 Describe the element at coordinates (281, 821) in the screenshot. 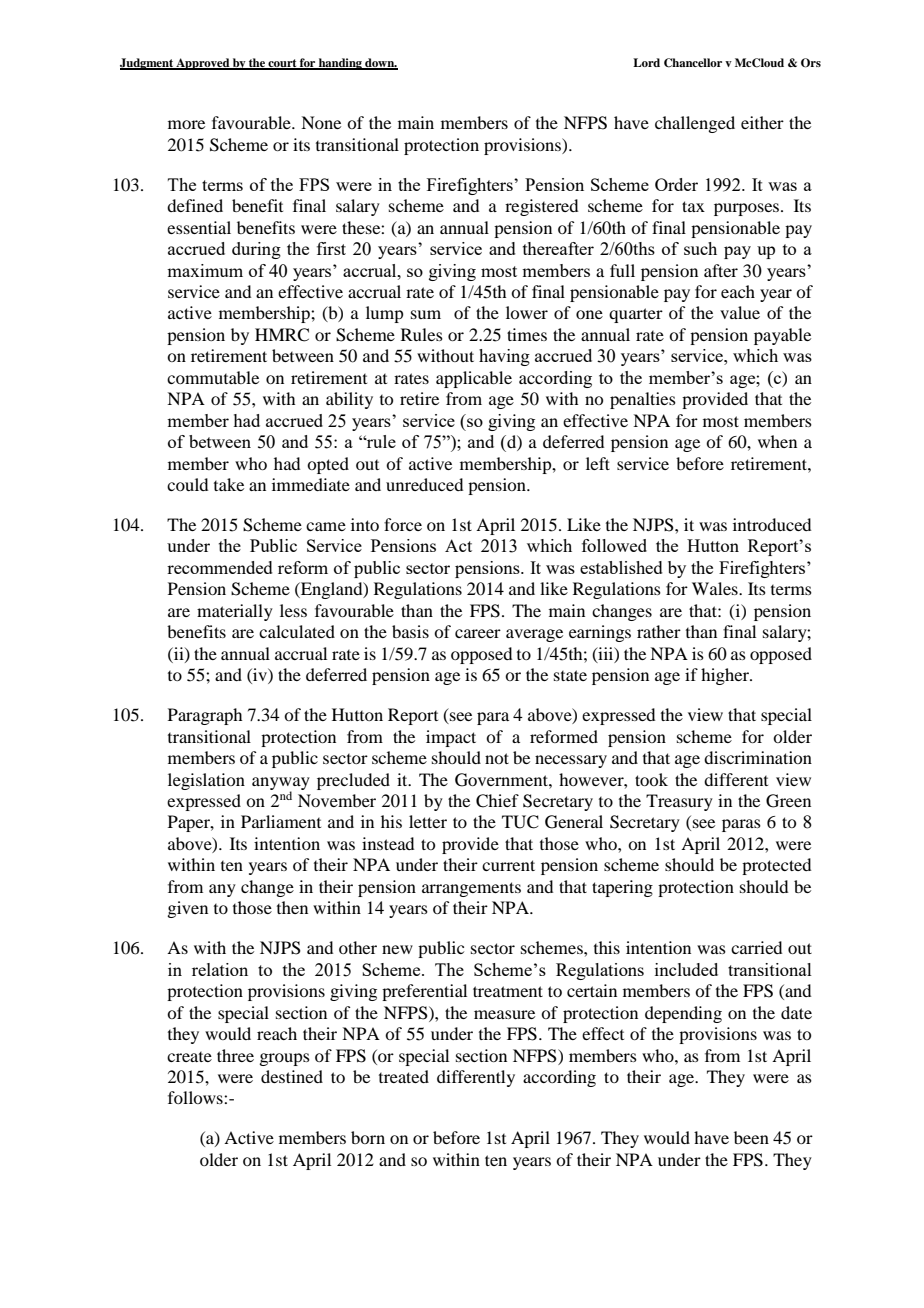

I see `Parliament` at that location.
